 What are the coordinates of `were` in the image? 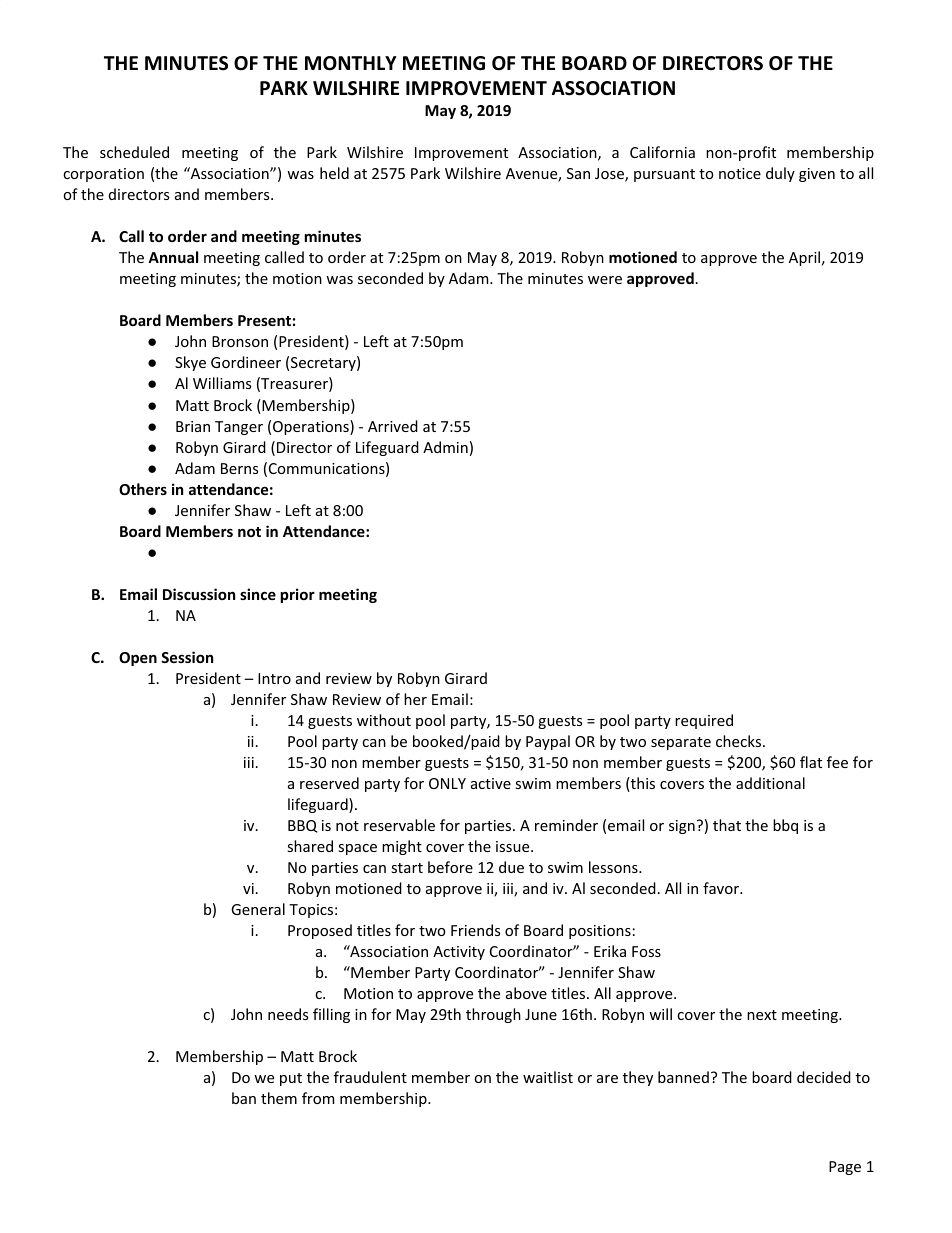 It's located at (605, 280).
